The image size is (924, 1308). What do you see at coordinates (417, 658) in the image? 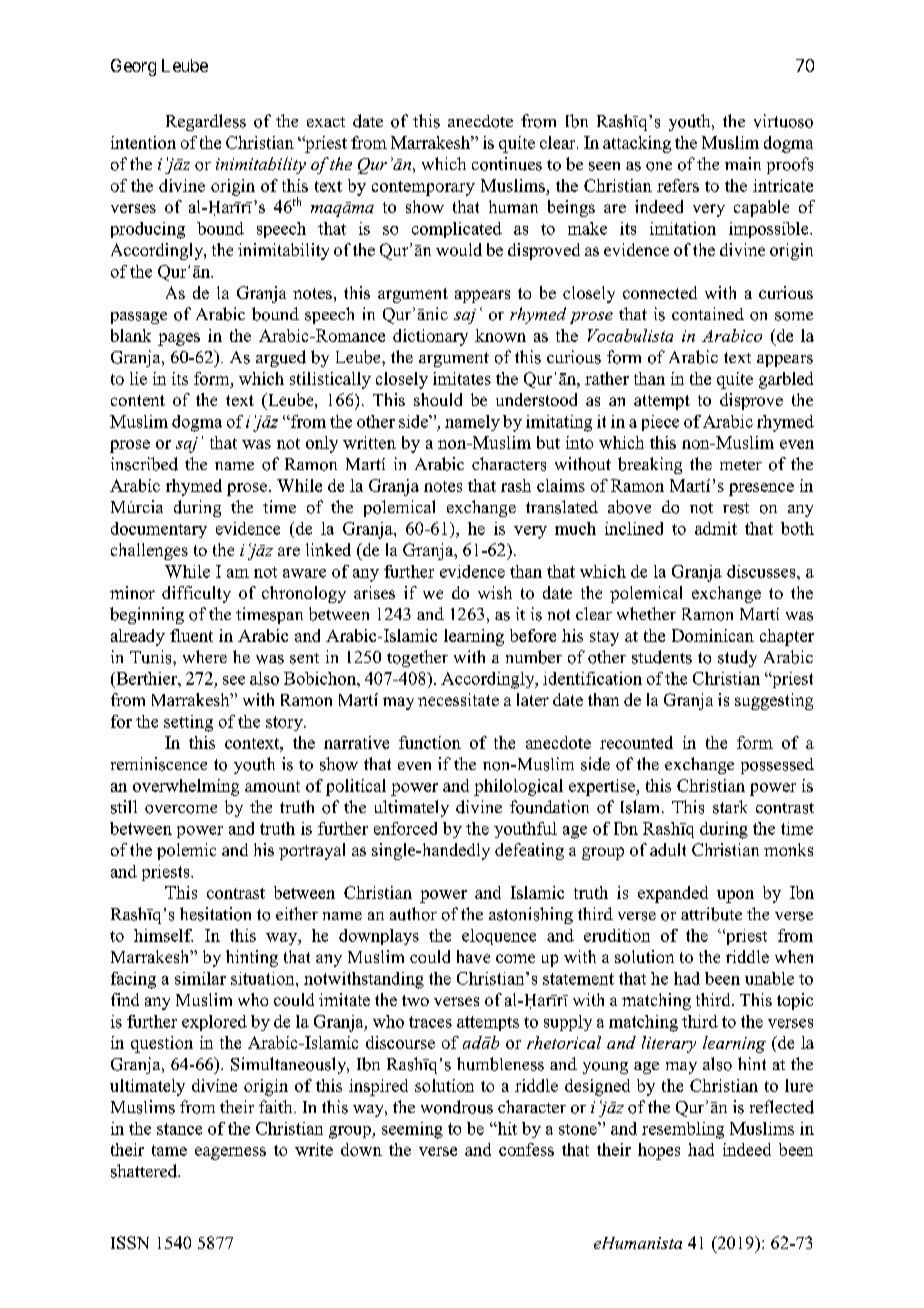
I see `together` at bounding box center [417, 658].
